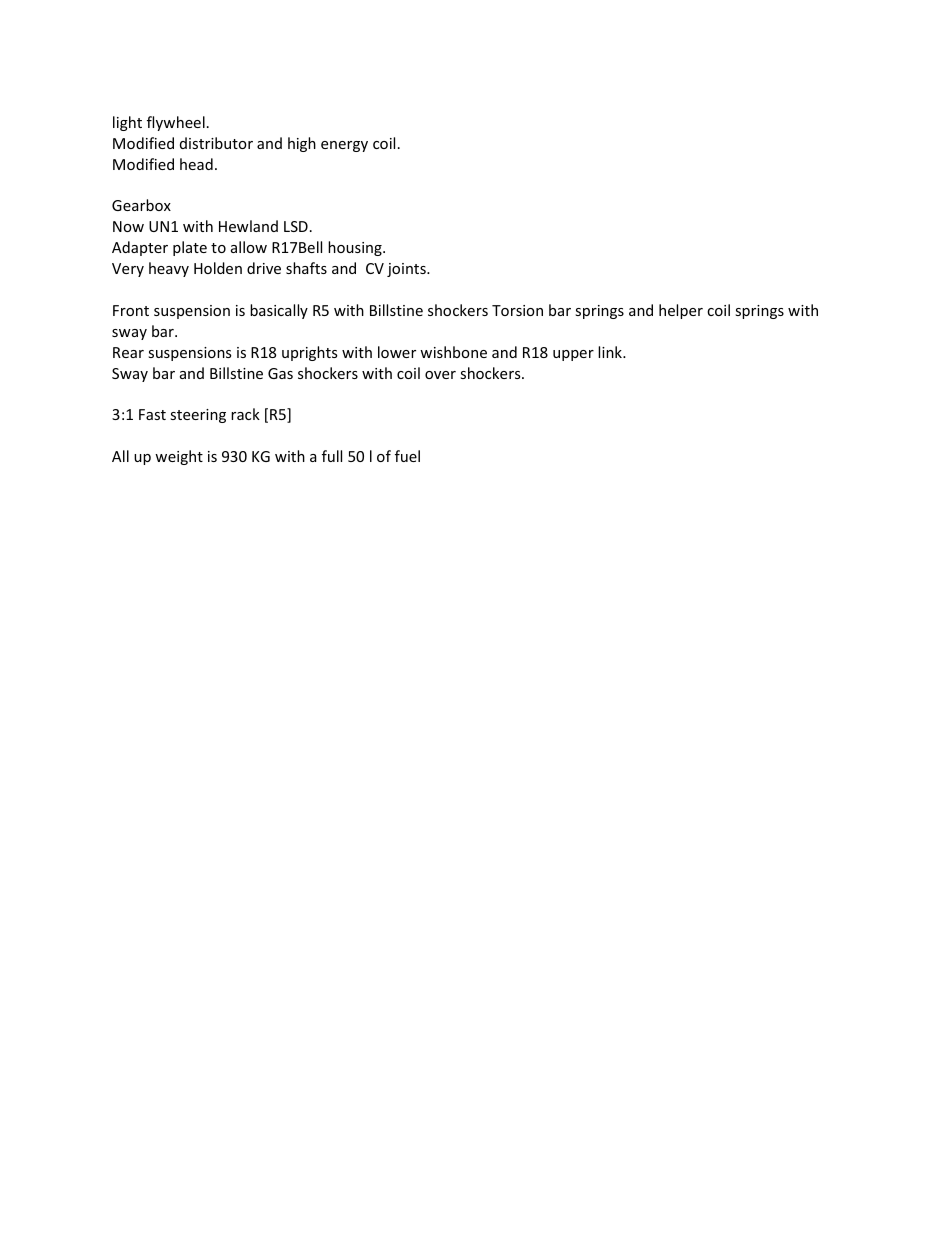  I want to click on fuel, so click(407, 456).
